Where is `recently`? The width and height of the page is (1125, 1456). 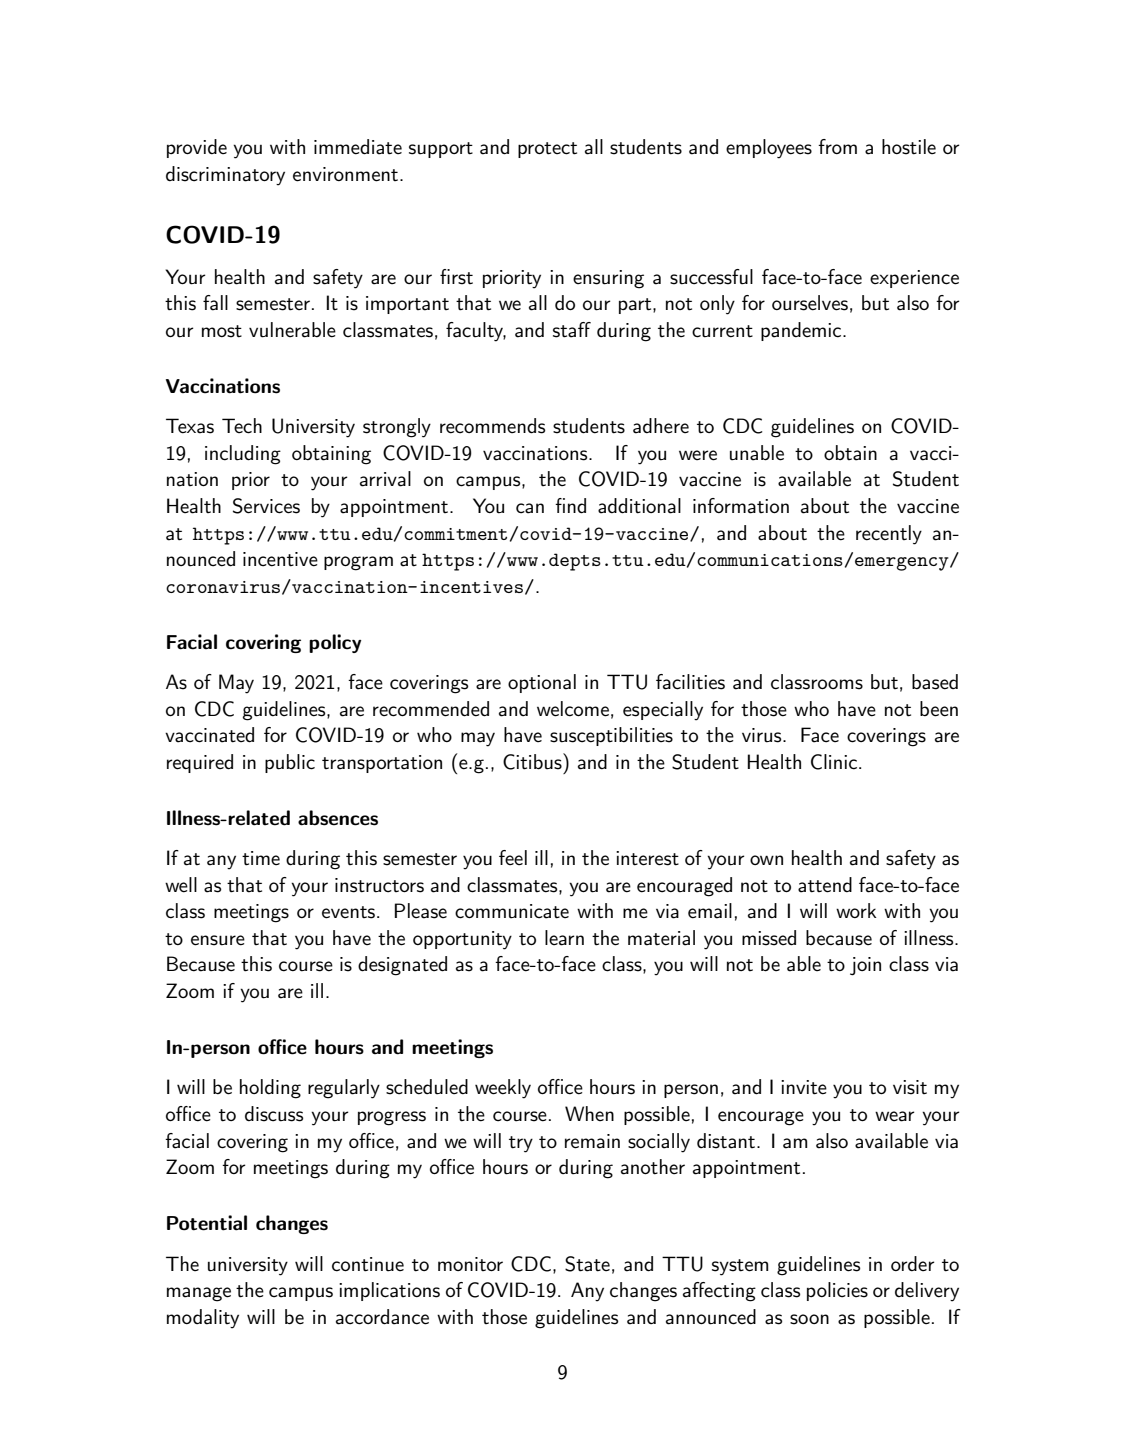
recently is located at coordinates (889, 535).
